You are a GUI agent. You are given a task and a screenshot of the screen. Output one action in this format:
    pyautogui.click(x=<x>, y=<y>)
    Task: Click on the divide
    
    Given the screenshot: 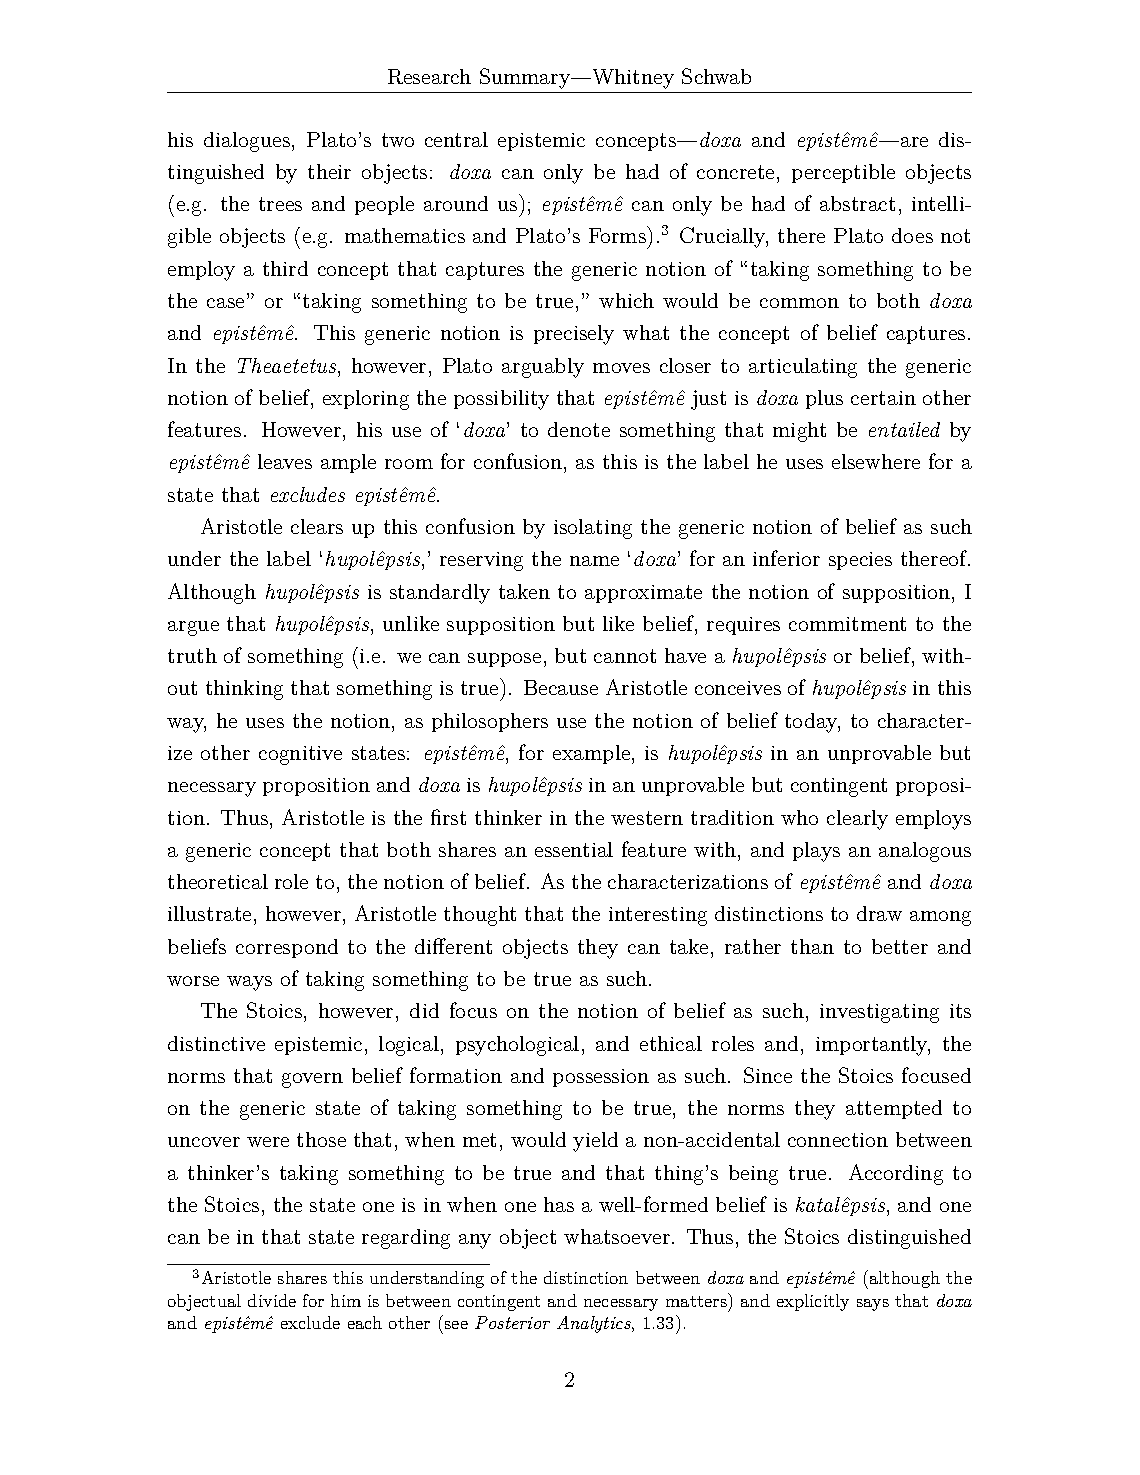 What is the action you would take?
    pyautogui.click(x=272, y=1300)
